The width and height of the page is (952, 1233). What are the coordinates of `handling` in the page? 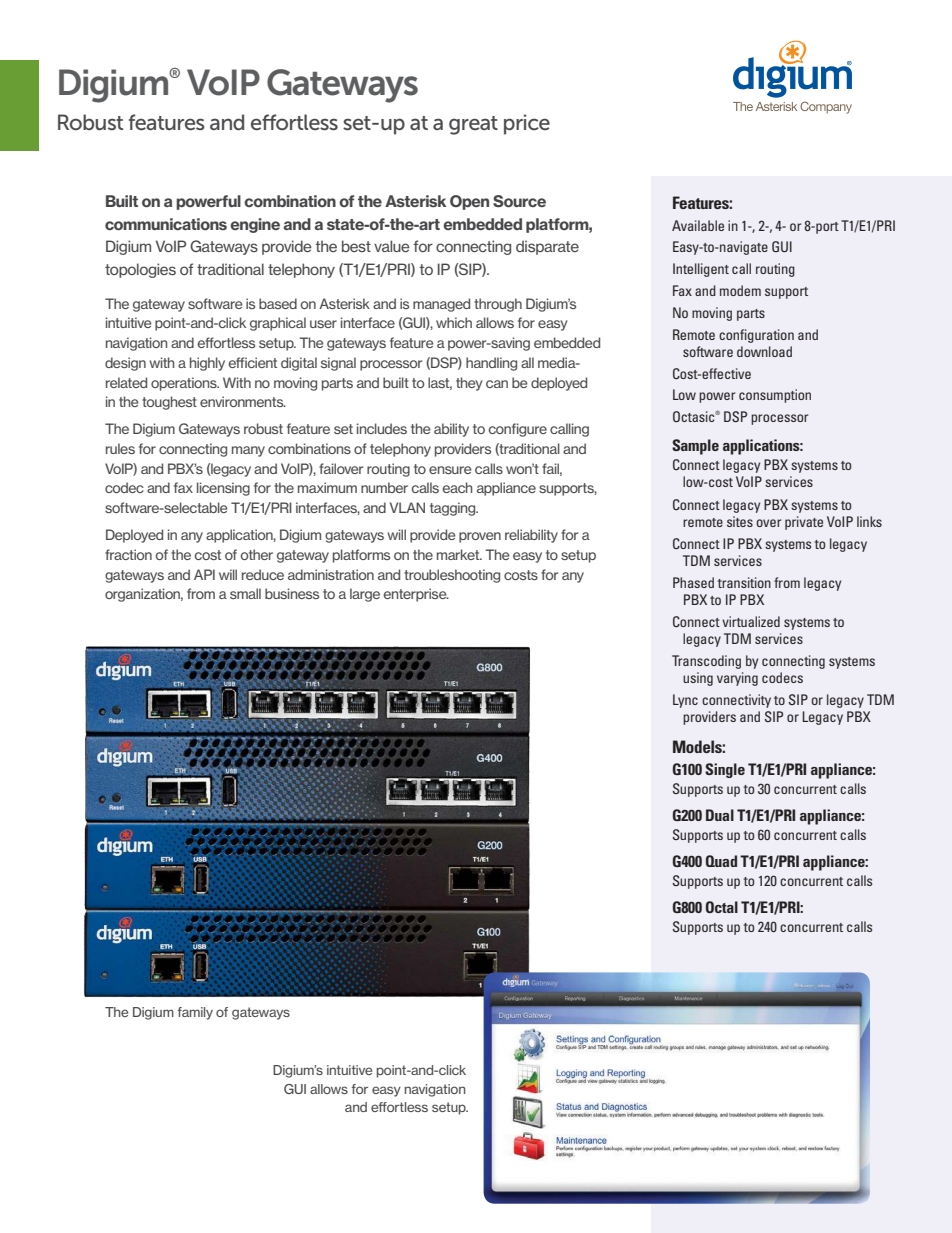 It's located at (491, 364).
